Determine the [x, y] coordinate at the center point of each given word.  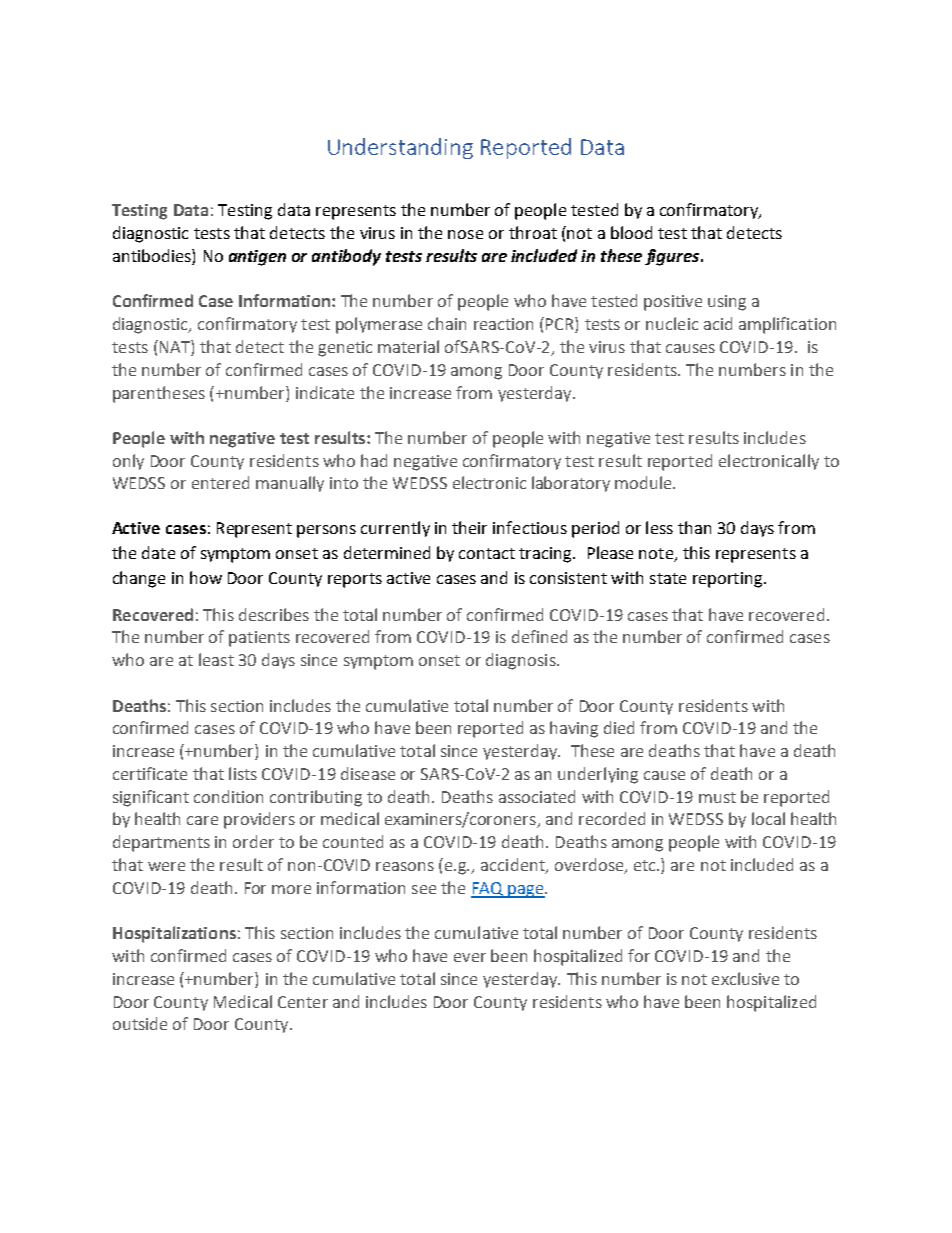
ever [470, 957]
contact [487, 553]
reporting [729, 580]
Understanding [400, 148]
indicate [325, 392]
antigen [257, 258]
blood [631, 232]
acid [718, 323]
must [717, 797]
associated [537, 796]
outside [140, 1023]
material [408, 346]
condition [228, 796]
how [206, 577]
